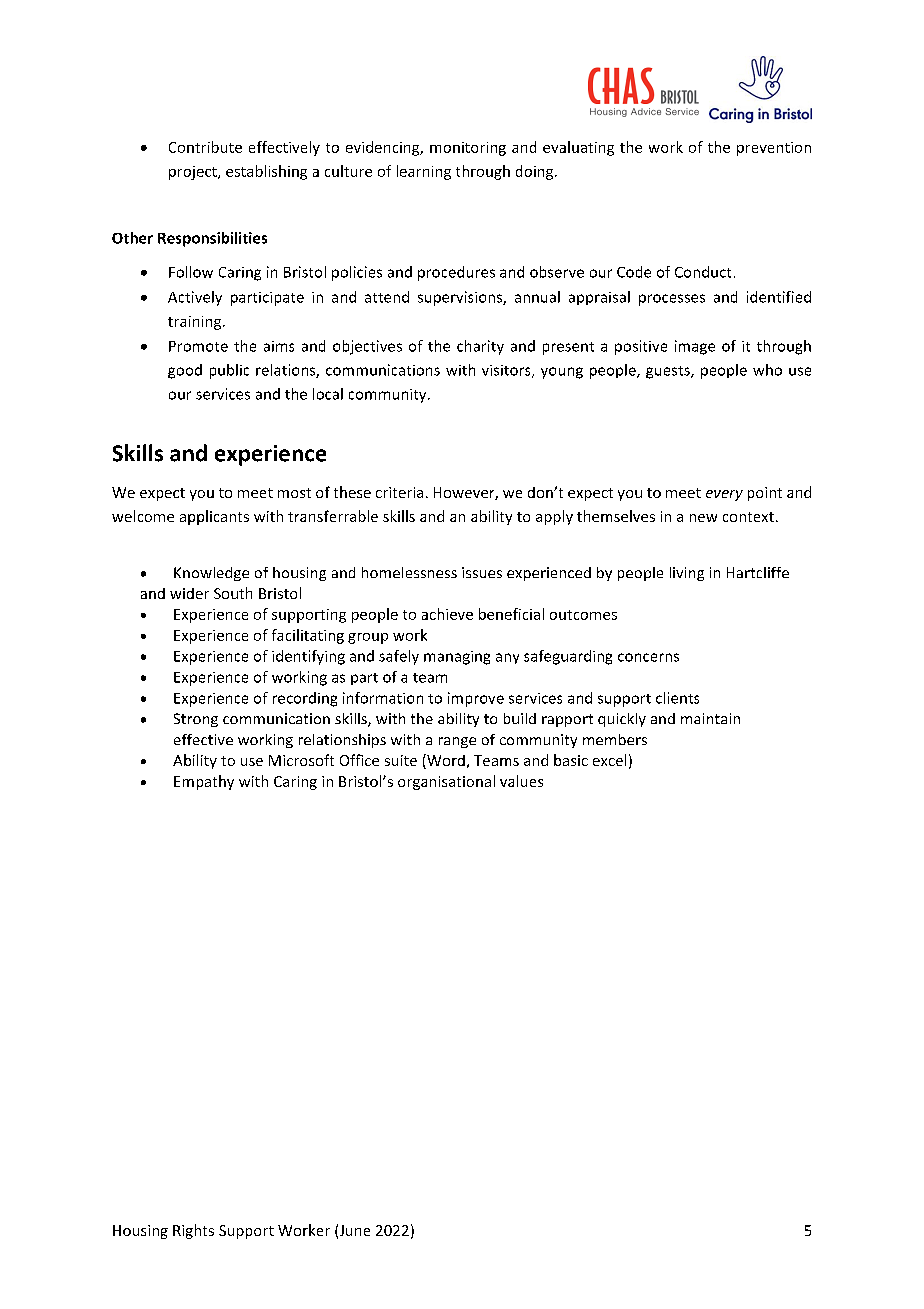 This image has height=1309, width=924. I want to click on values, so click(521, 781).
